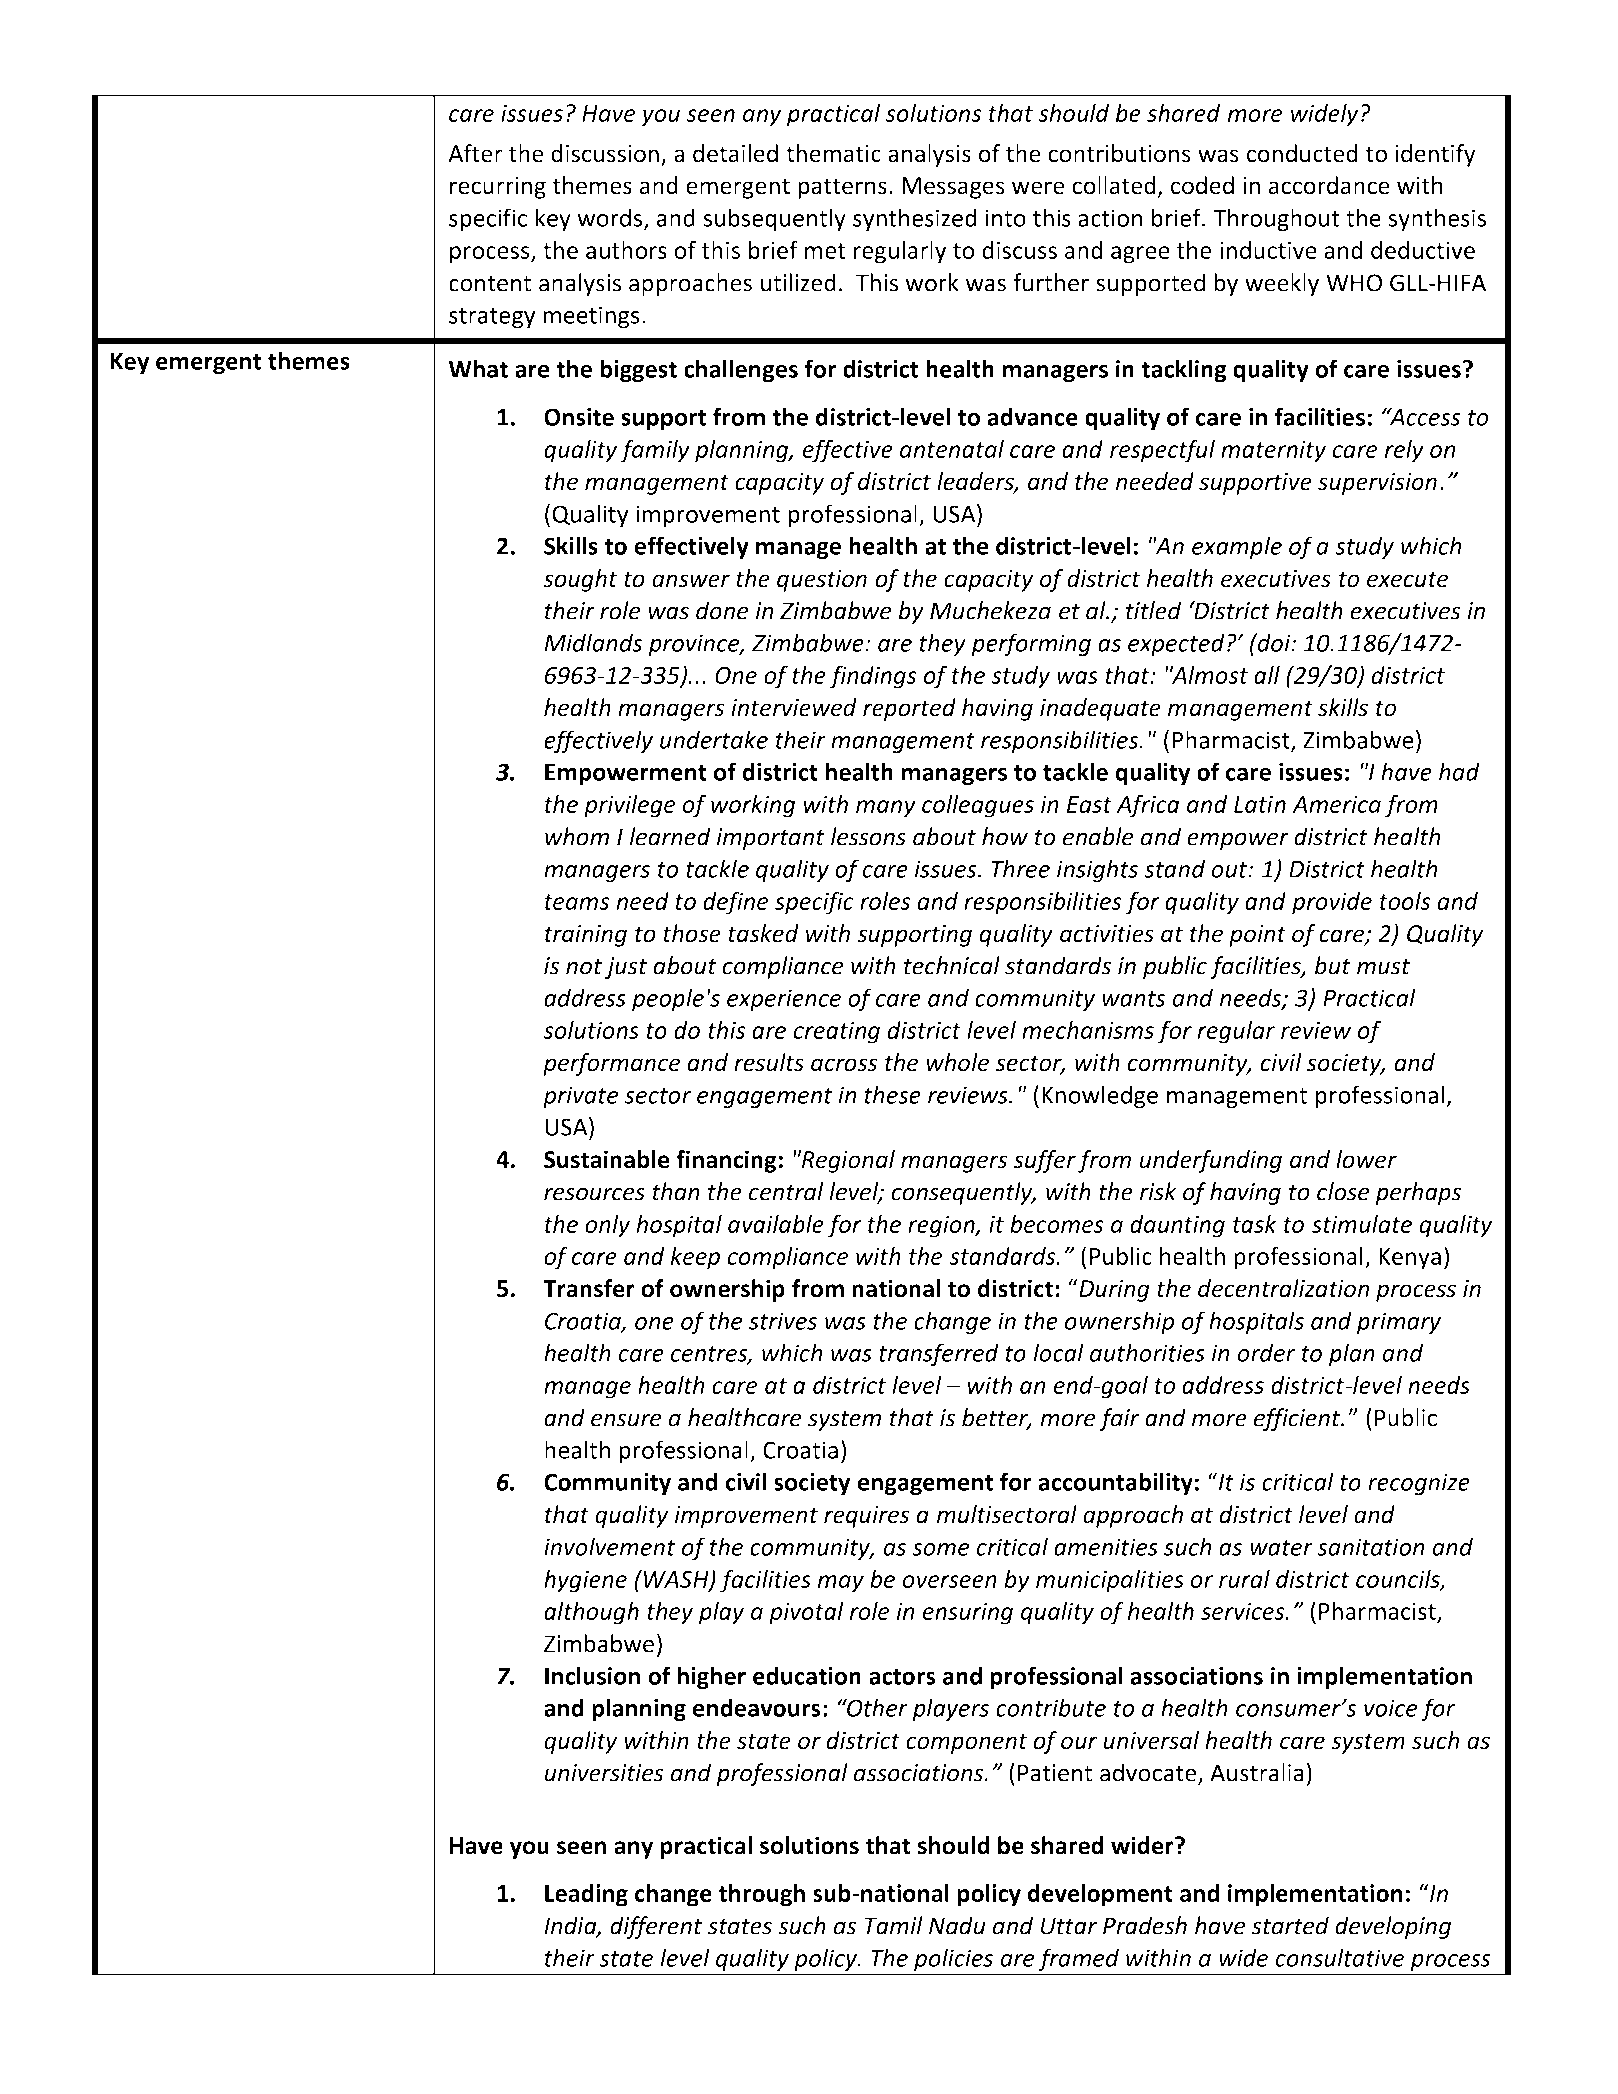  Describe the element at coordinates (953, 188) in the screenshot. I see `Messages` at that location.
